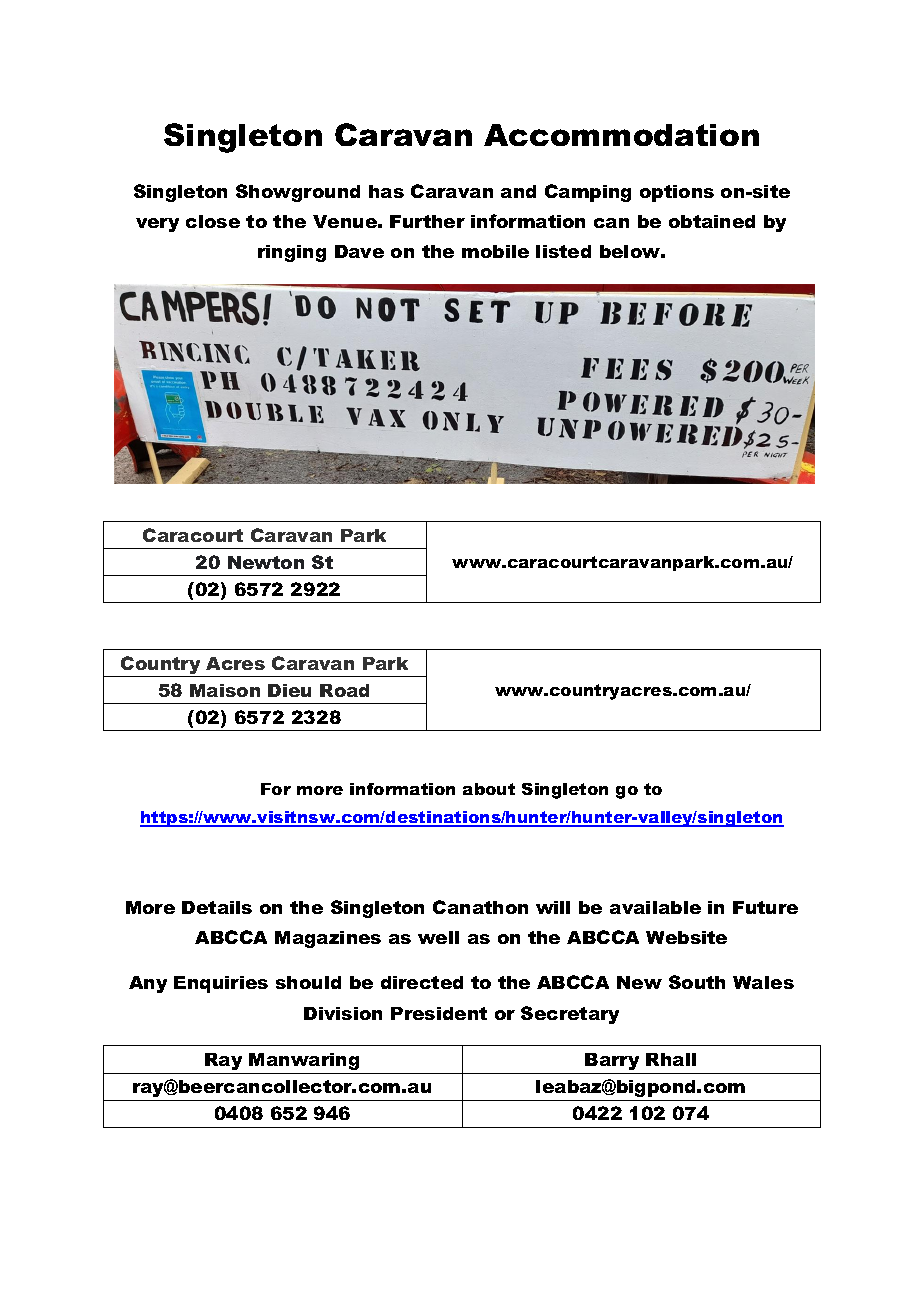  What do you see at coordinates (213, 221) in the document?
I see `close` at bounding box center [213, 221].
